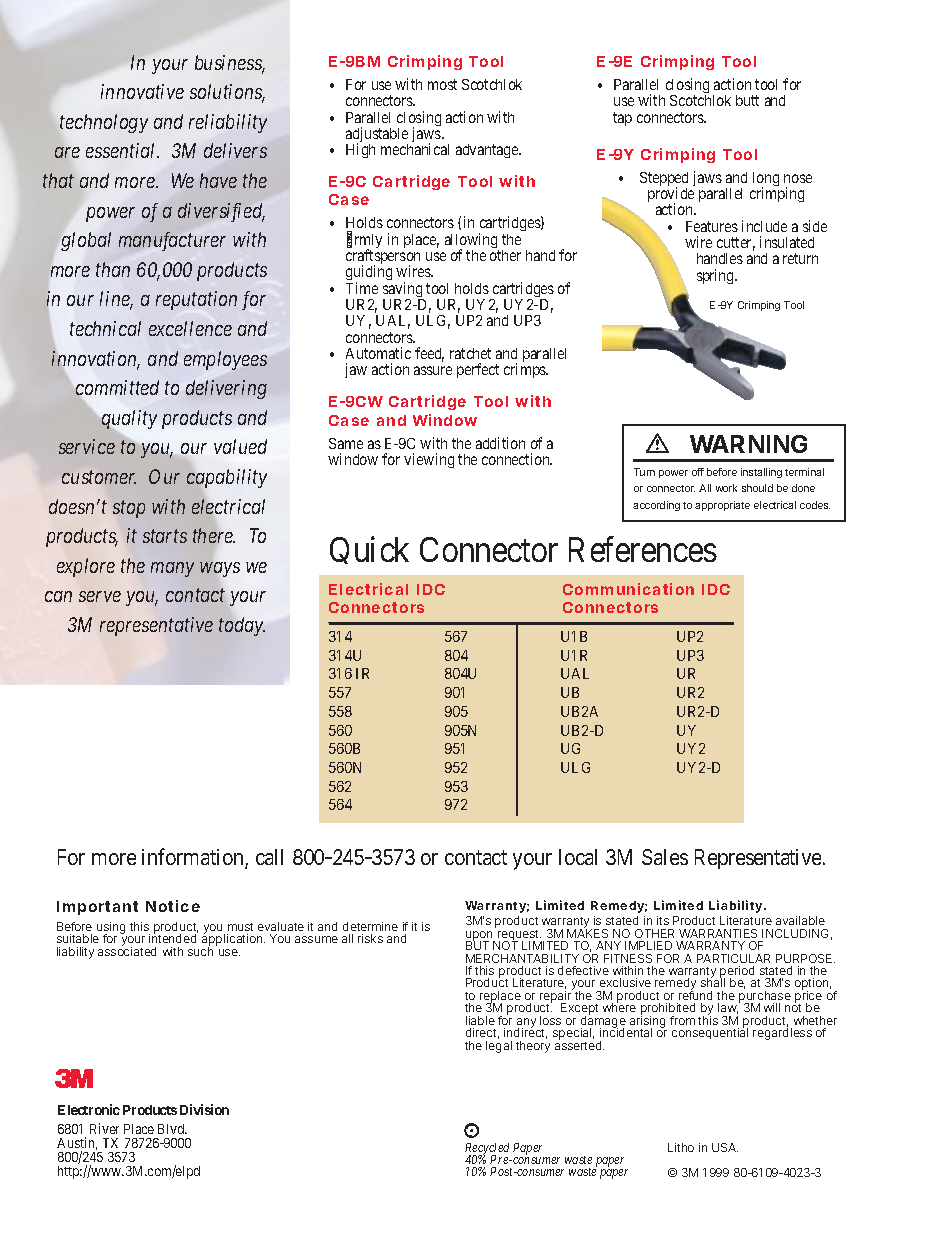  Describe the element at coordinates (117, 387) in the image. I see `committed` at that location.
